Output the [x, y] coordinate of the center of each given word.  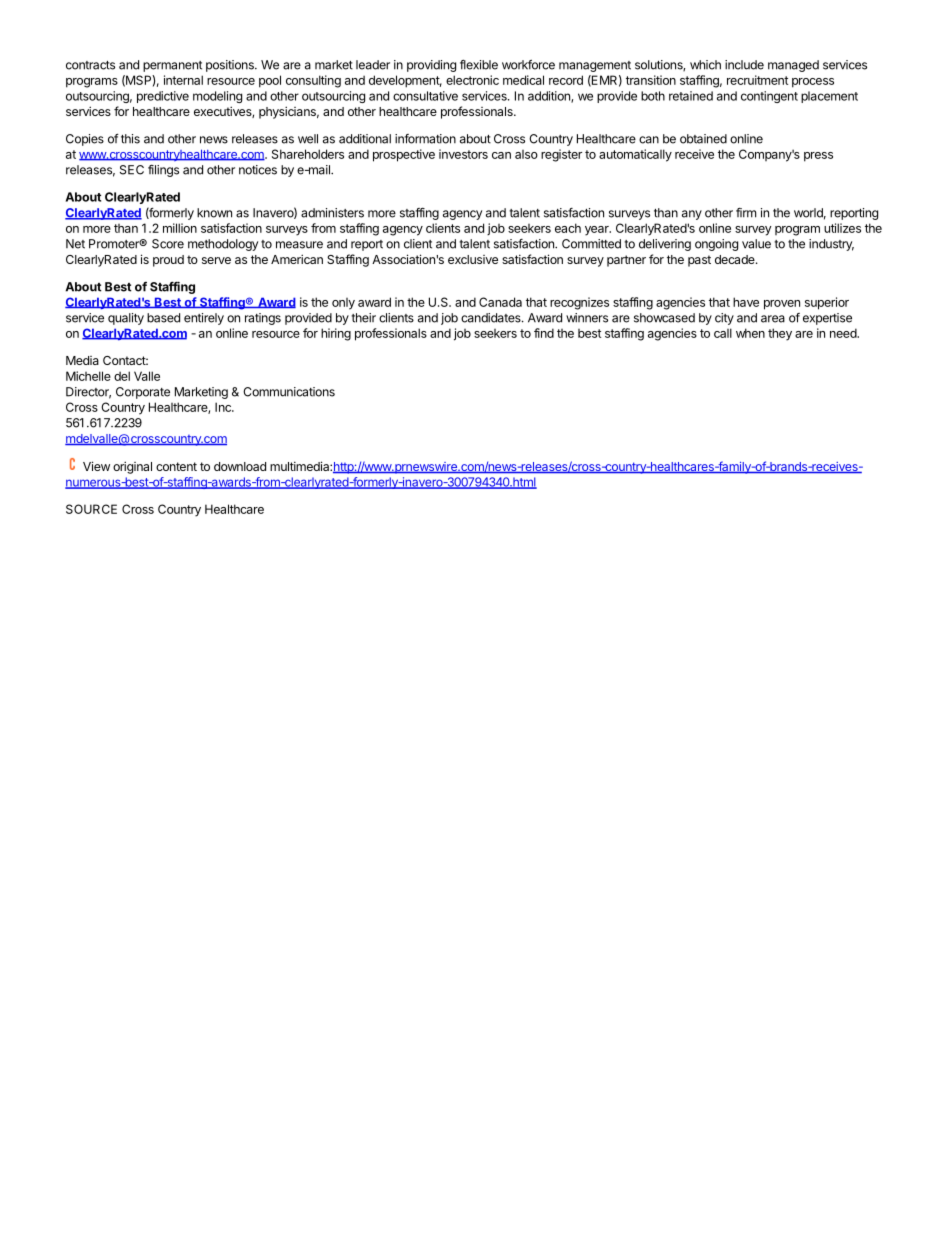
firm [746, 213]
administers [332, 213]
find [544, 333]
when [750, 333]
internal [183, 80]
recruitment [757, 80]
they [780, 334]
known [214, 213]
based [163, 318]
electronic [472, 80]
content [176, 466]
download [240, 466]
